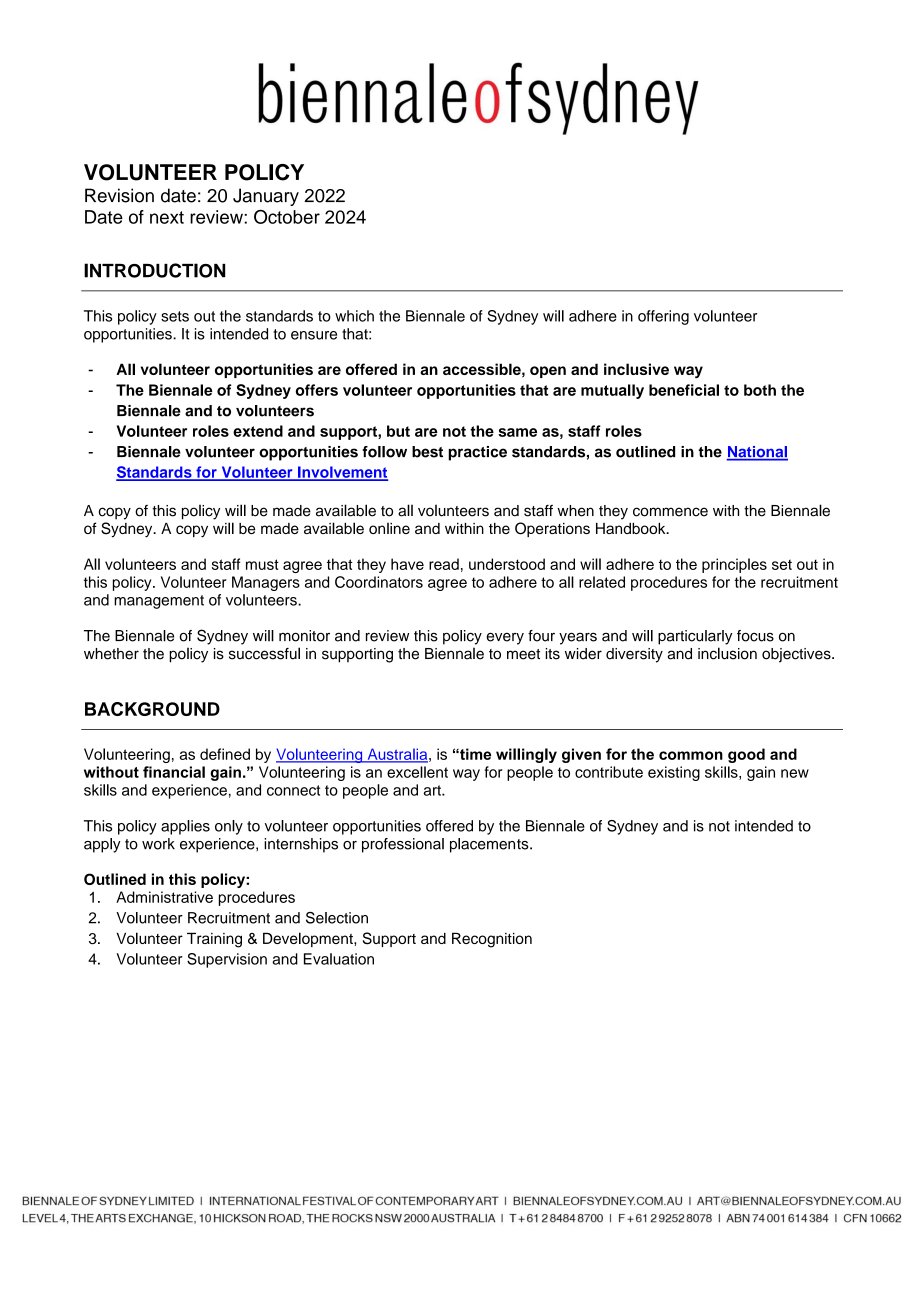 The width and height of the page is (924, 1308). Describe the element at coordinates (214, 940) in the page. I see `Training` at that location.
